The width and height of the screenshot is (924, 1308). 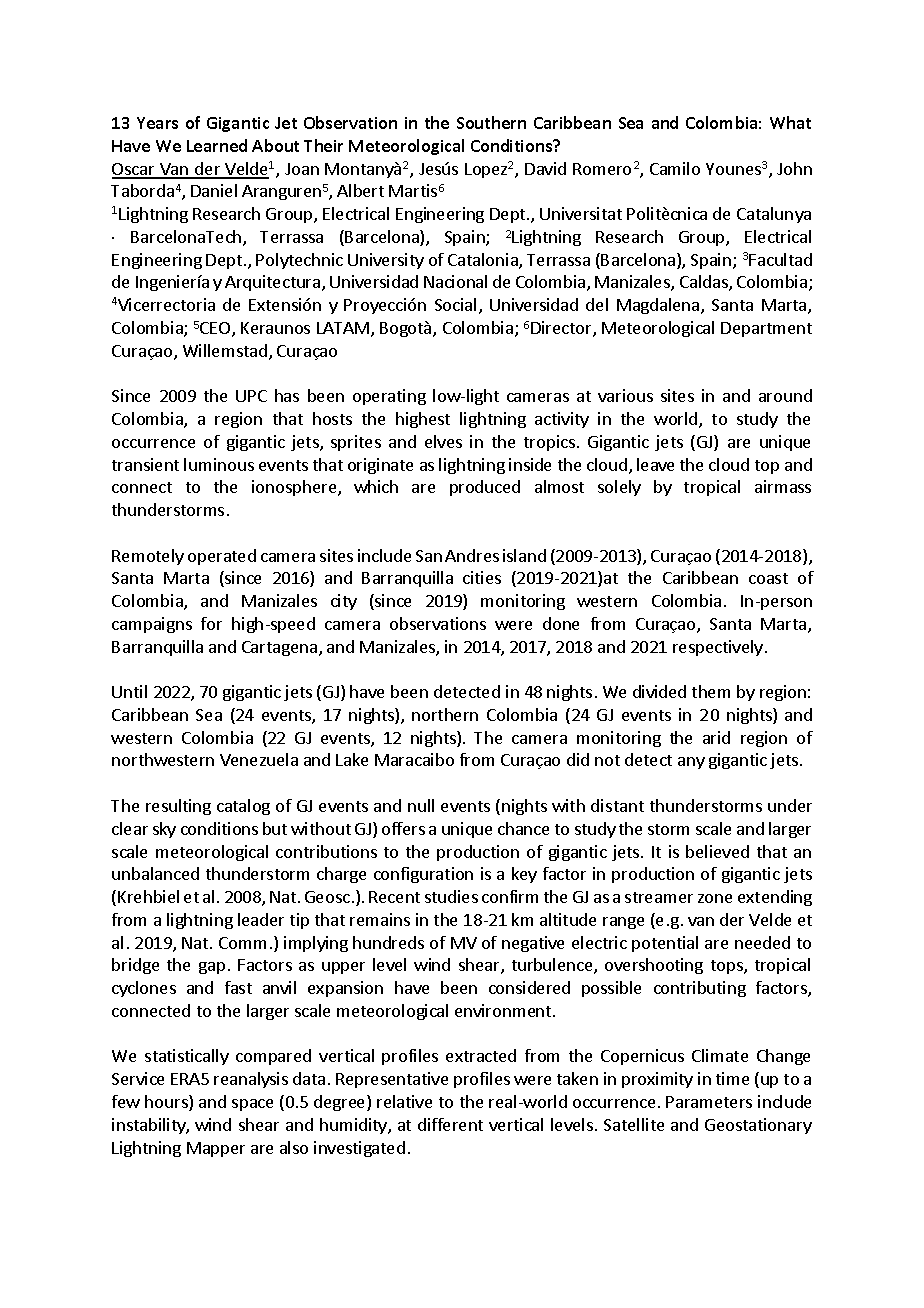 What do you see at coordinates (715, 898) in the screenshot?
I see `zone` at bounding box center [715, 898].
